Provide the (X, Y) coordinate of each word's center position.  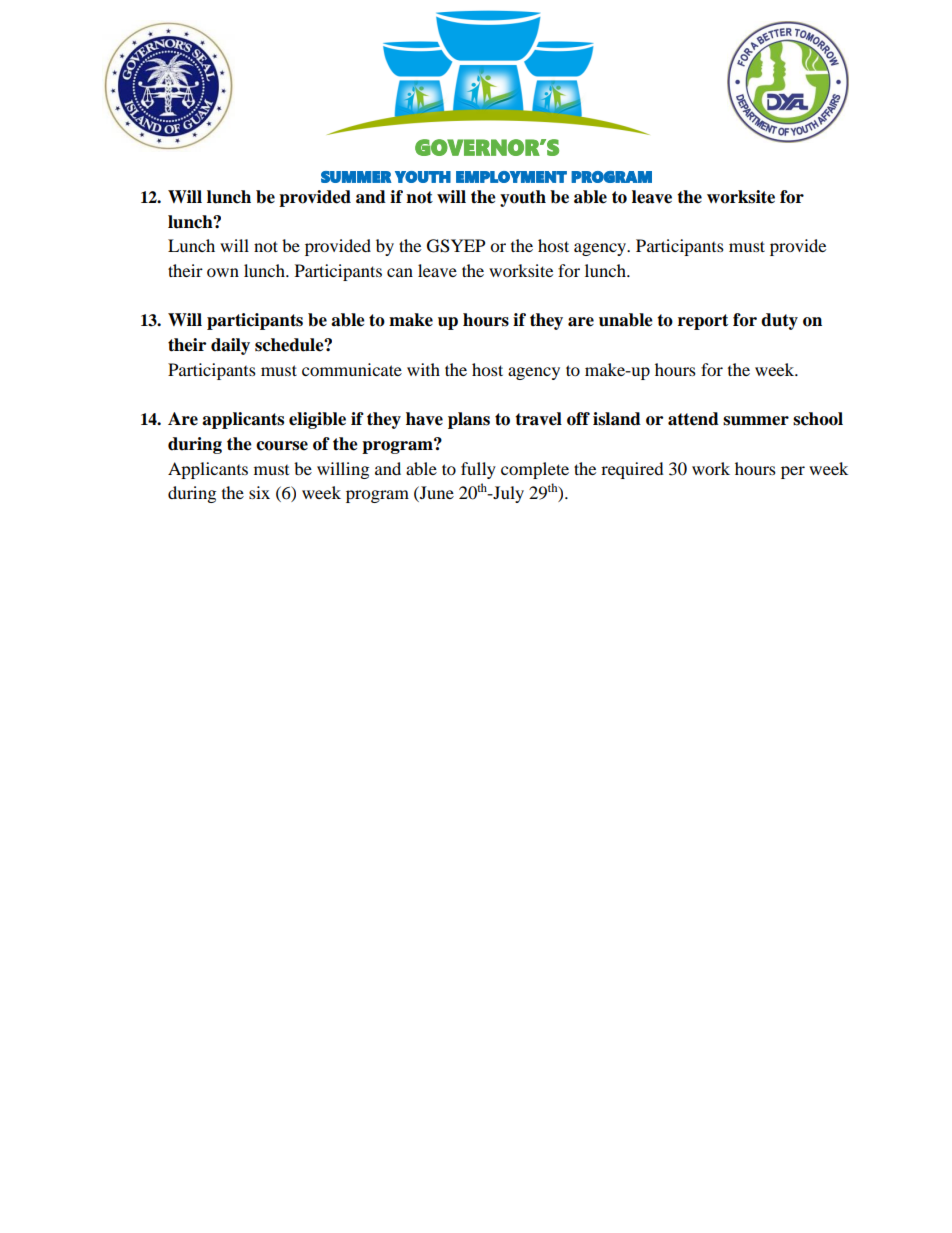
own (223, 272)
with (423, 369)
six (259, 492)
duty (779, 321)
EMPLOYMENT (511, 177)
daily (230, 346)
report (703, 322)
